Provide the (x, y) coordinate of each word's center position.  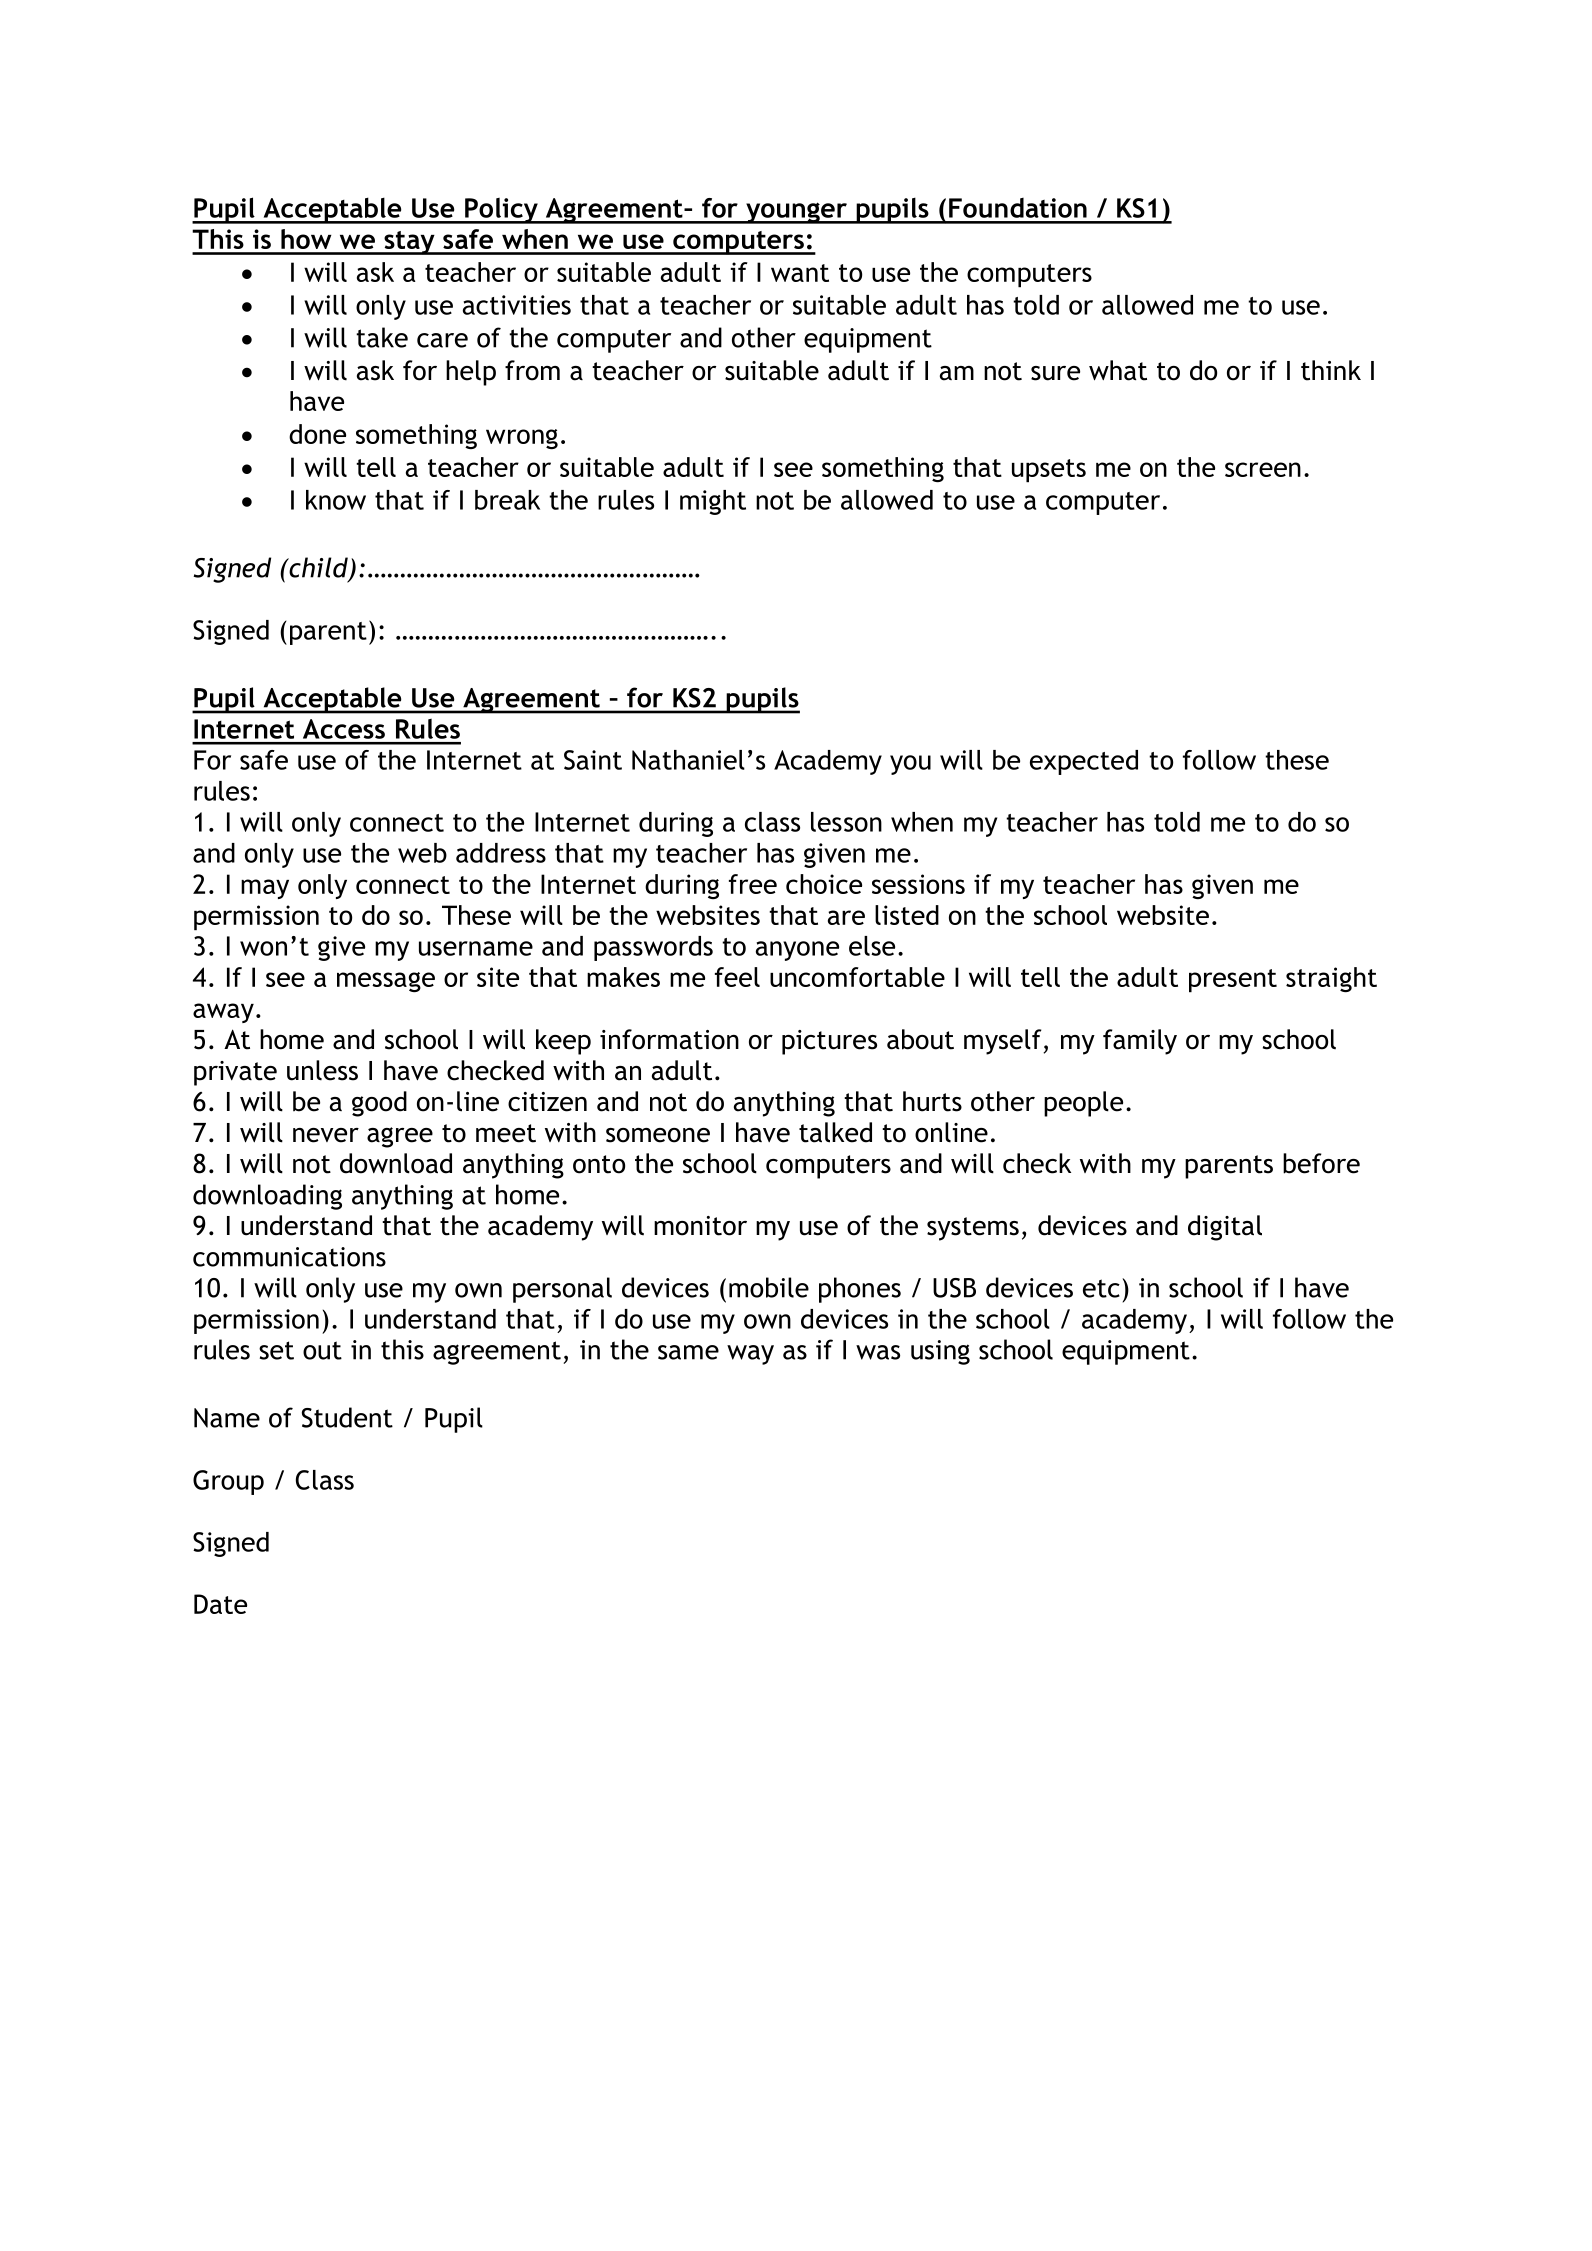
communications (289, 1257)
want (800, 273)
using (940, 1352)
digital (1225, 1228)
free (753, 884)
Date (220, 1604)
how (306, 239)
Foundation (1018, 208)
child (318, 568)
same (688, 1352)
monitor (700, 1226)
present (1233, 981)
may (265, 889)
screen (1263, 469)
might (713, 502)
